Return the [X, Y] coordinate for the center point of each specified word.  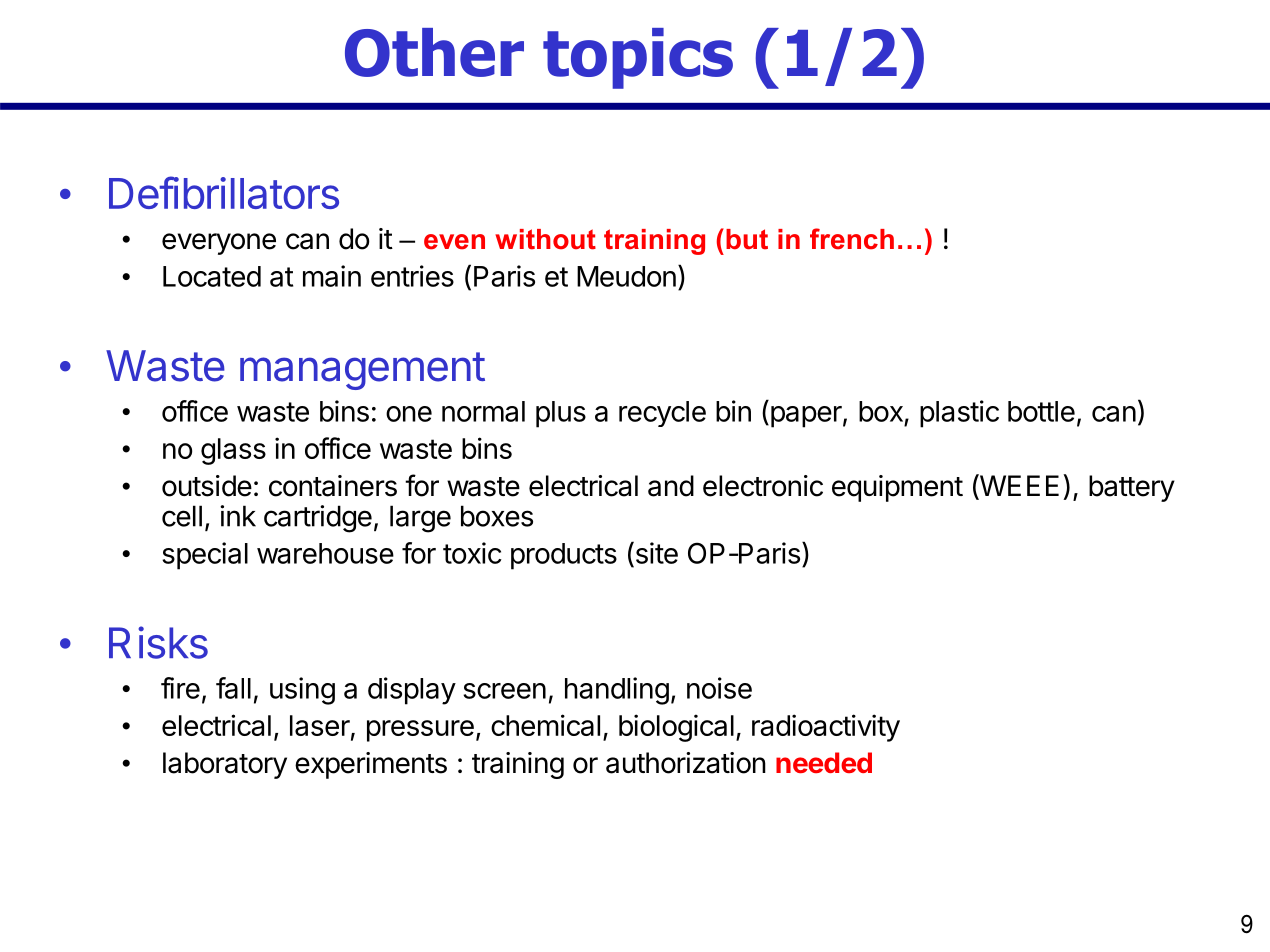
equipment [897, 488]
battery [1132, 488]
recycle [662, 414]
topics [638, 58]
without [545, 239]
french [852, 239]
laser [320, 725]
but [747, 239]
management [362, 371]
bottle [1041, 411]
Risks [158, 642]
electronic [763, 486]
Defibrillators [224, 192]
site [655, 552]
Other [434, 52]
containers [333, 486]
